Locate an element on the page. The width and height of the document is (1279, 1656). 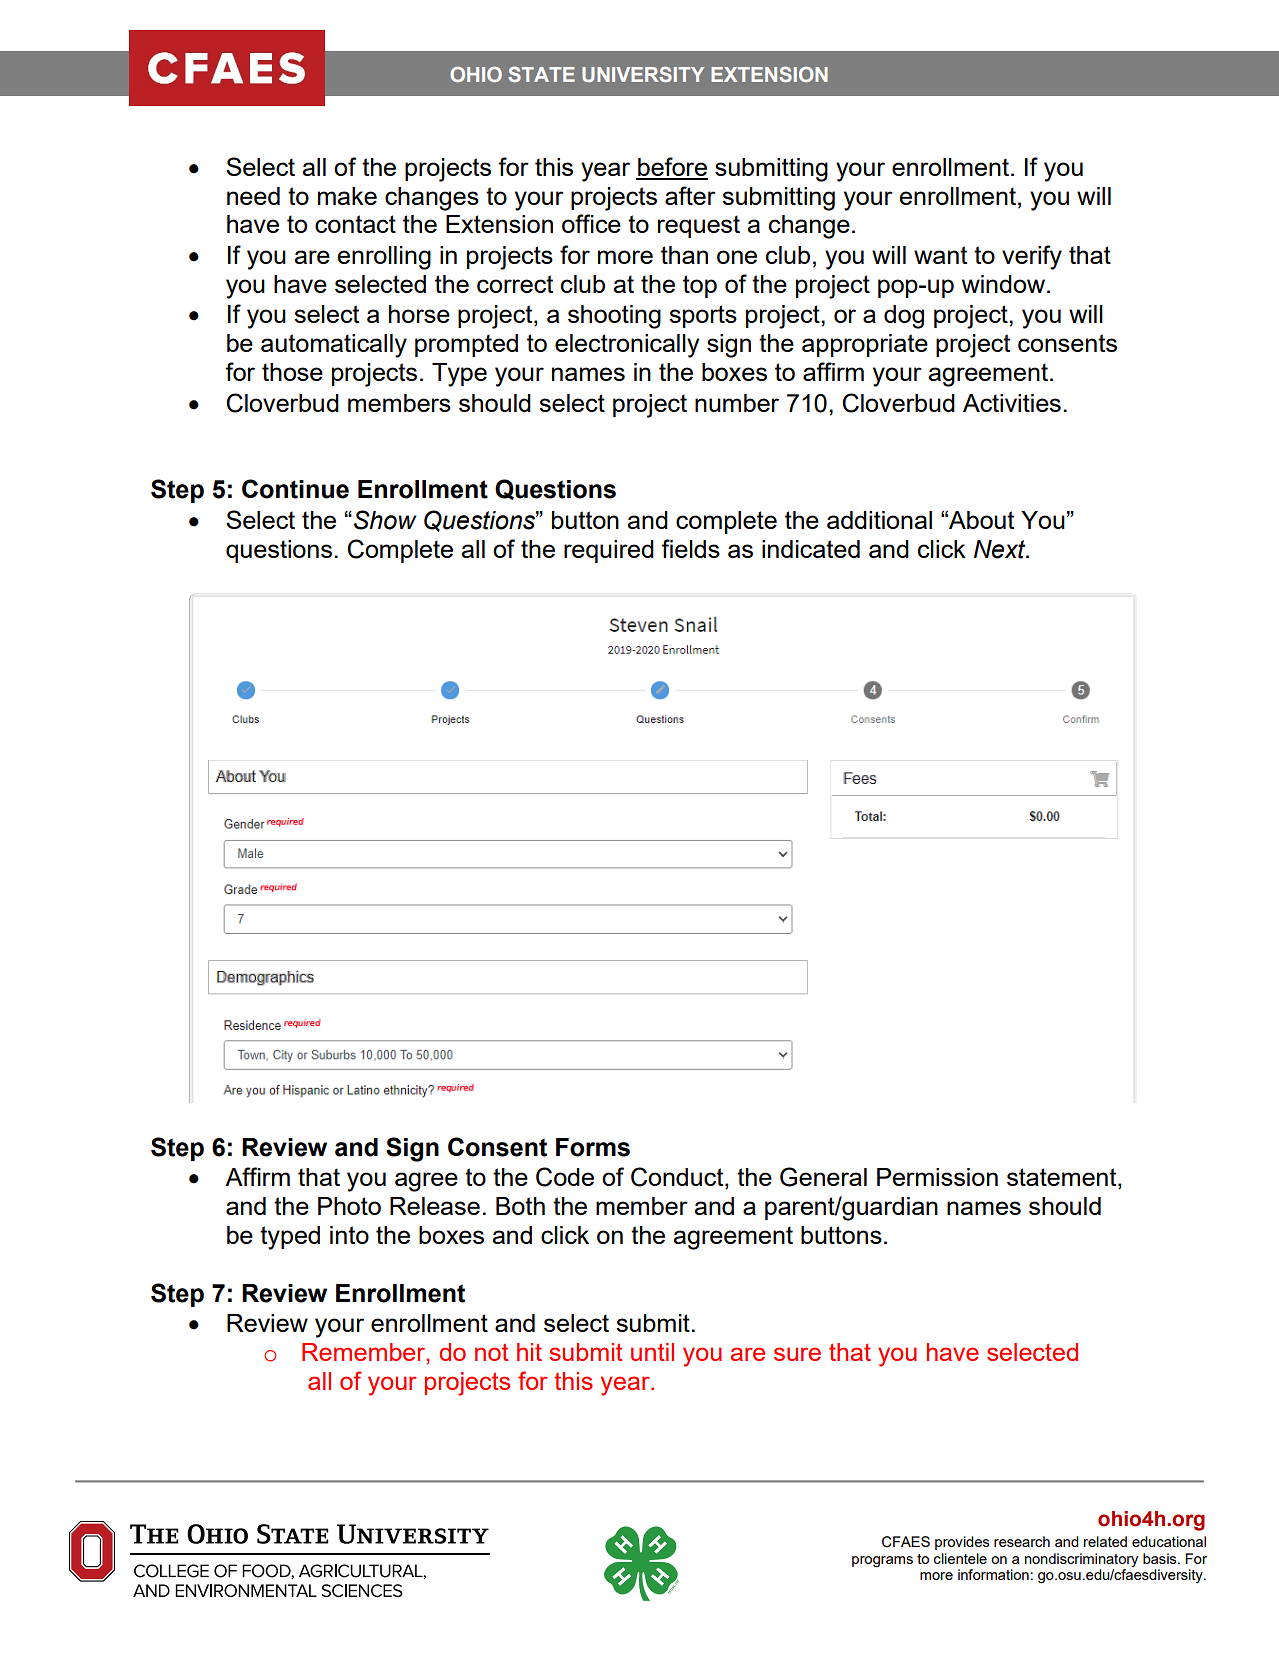
Show is located at coordinates (385, 520).
